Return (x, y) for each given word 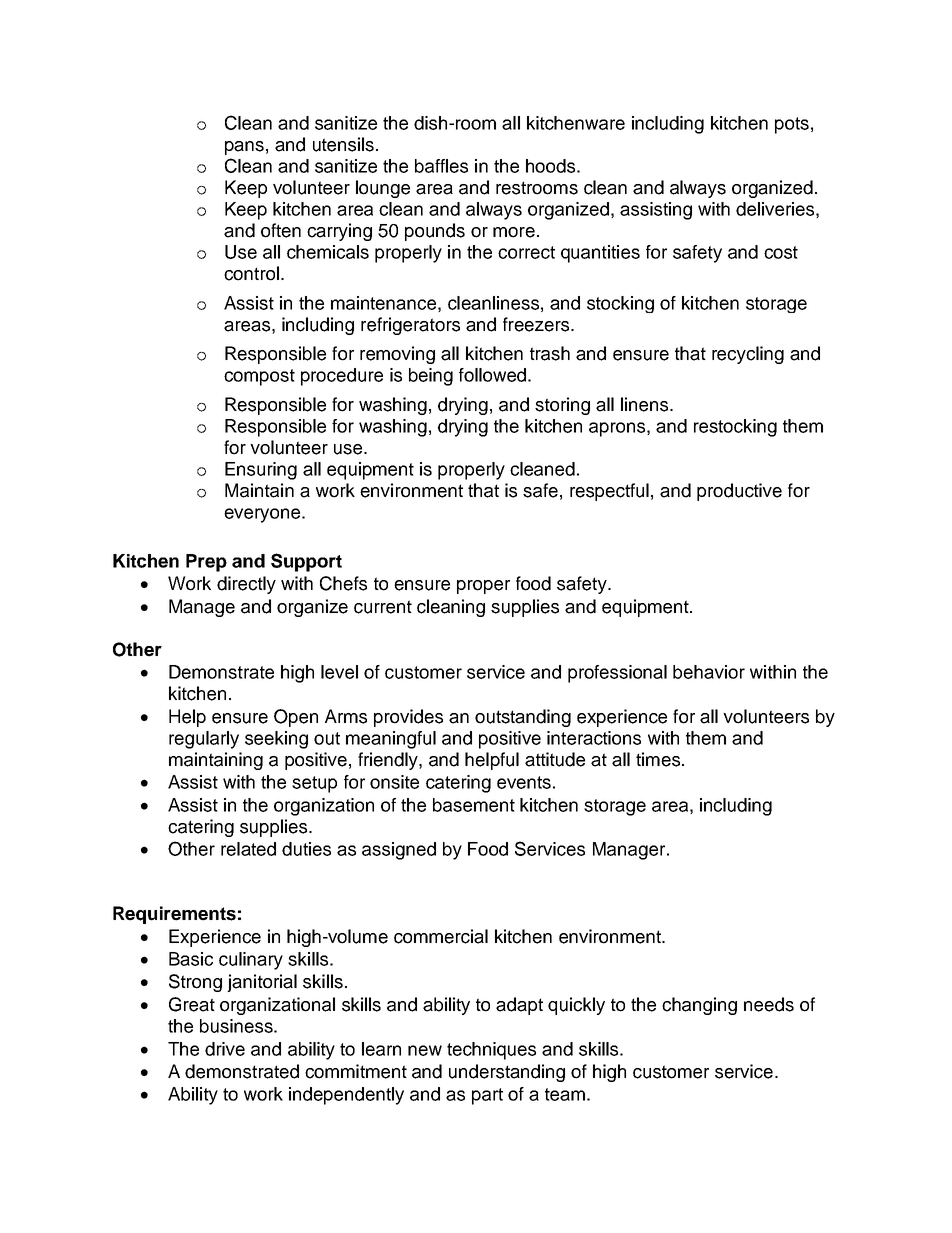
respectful (609, 492)
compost (259, 377)
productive (739, 492)
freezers (537, 324)
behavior (709, 672)
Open (296, 718)
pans (244, 148)
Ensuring (261, 471)
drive (225, 1049)
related (248, 849)
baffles (441, 166)
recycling (748, 355)
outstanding (523, 718)
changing (699, 1006)
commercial (441, 936)
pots (792, 125)
